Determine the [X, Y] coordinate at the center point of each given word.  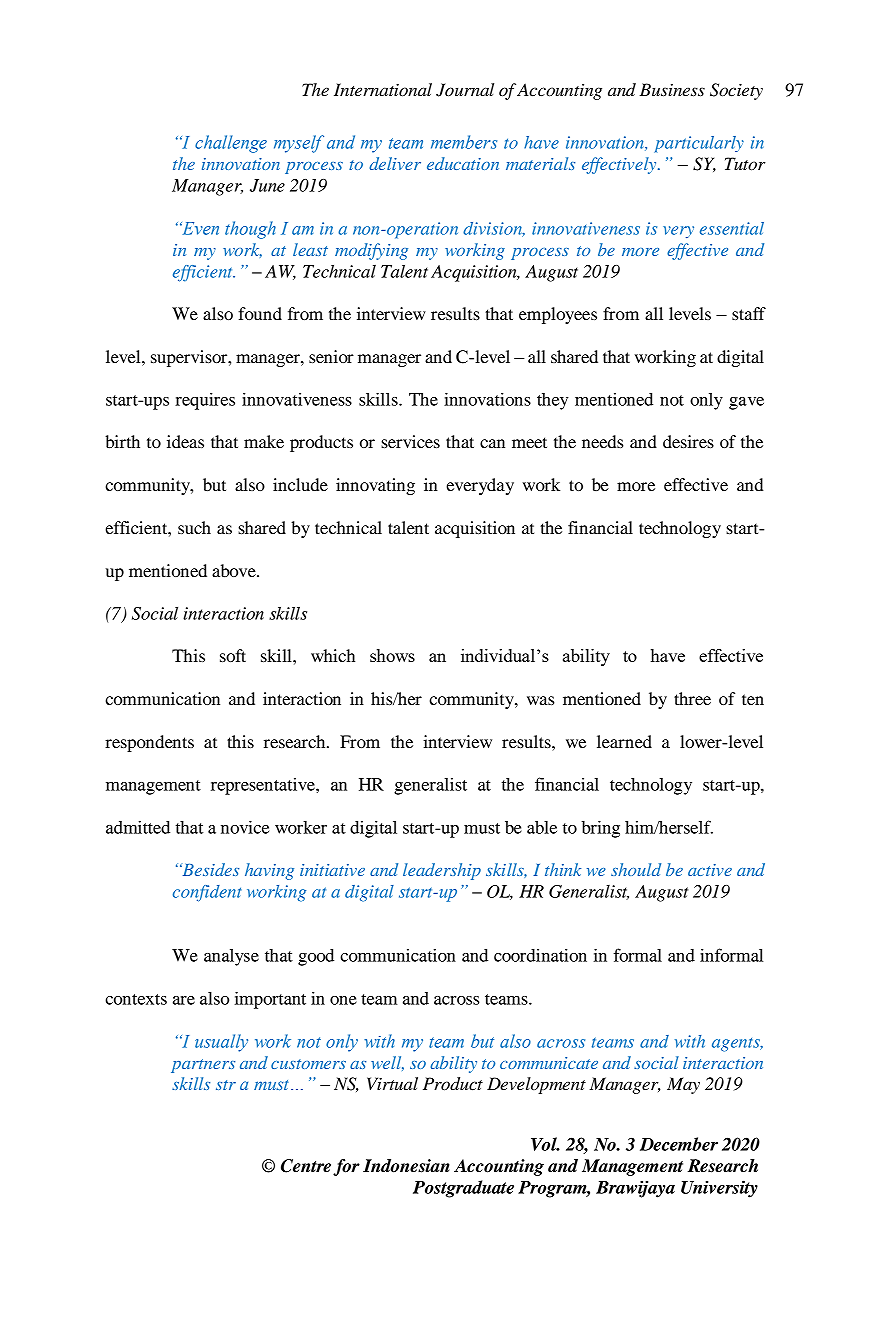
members [464, 142]
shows [392, 655]
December [679, 1144]
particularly [699, 144]
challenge [231, 144]
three [692, 698]
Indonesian [406, 1166]
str [226, 1085]
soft [233, 655]
